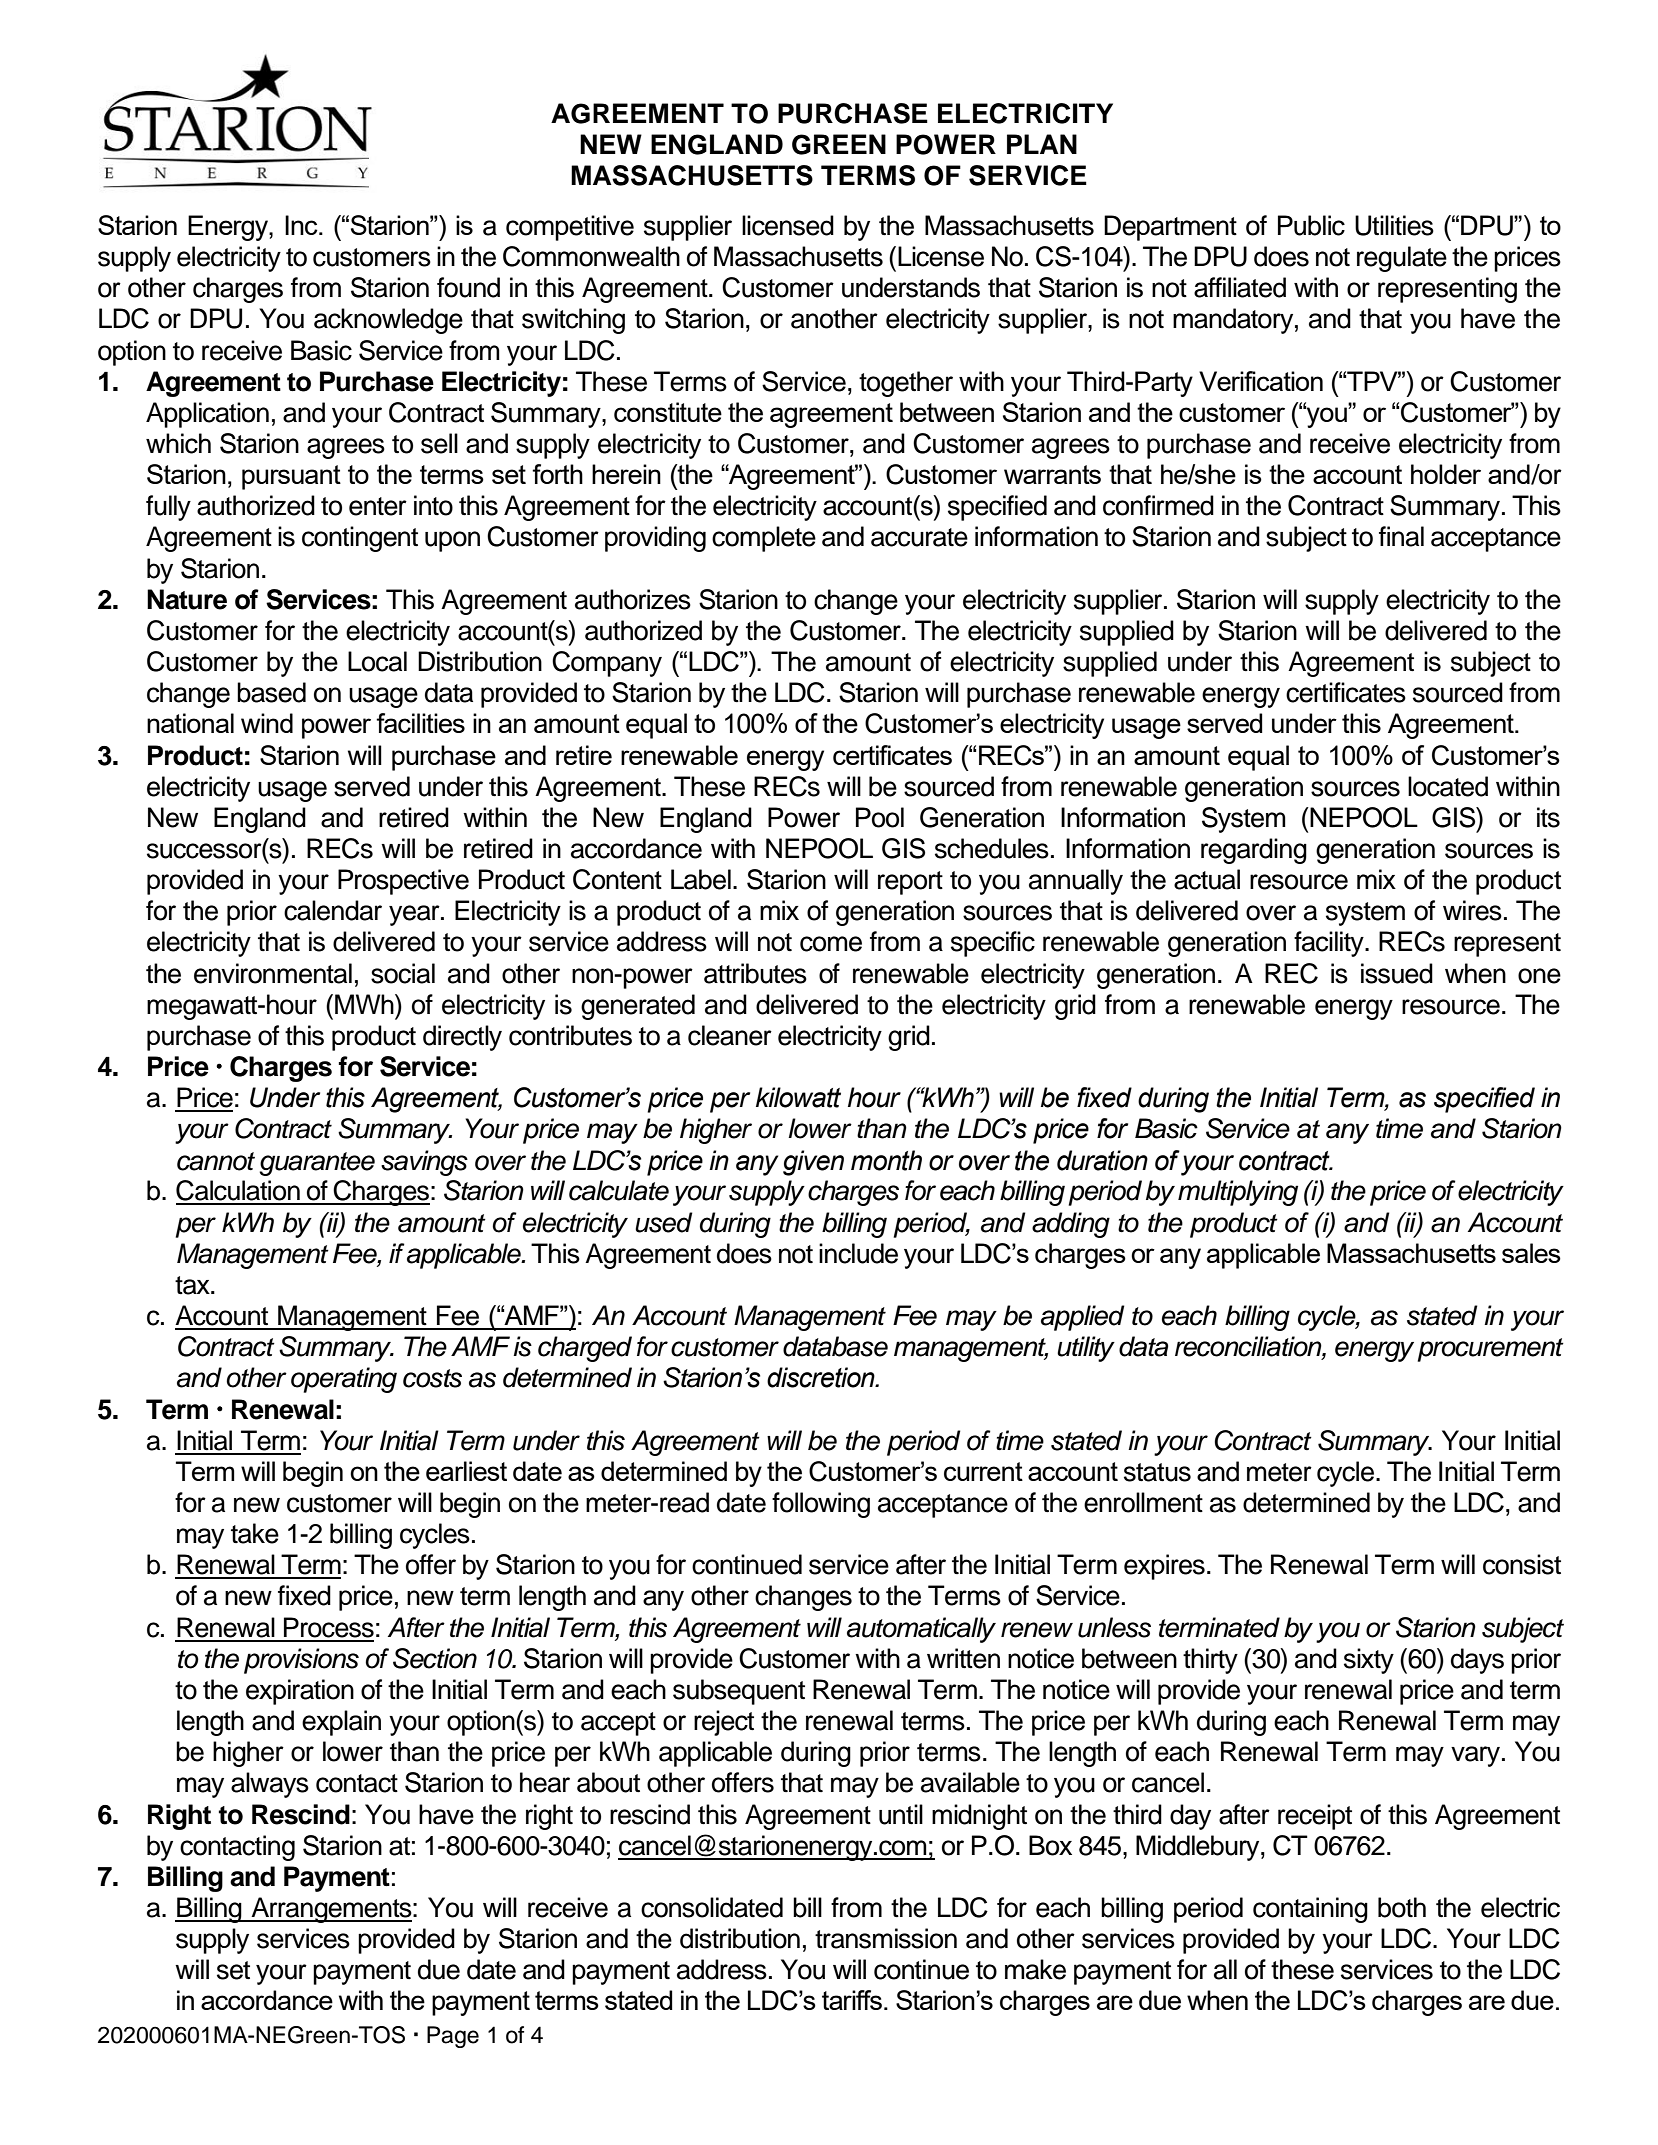 The height and width of the image is (2145, 1658). What do you see at coordinates (344, 1380) in the image?
I see `operating` at bounding box center [344, 1380].
